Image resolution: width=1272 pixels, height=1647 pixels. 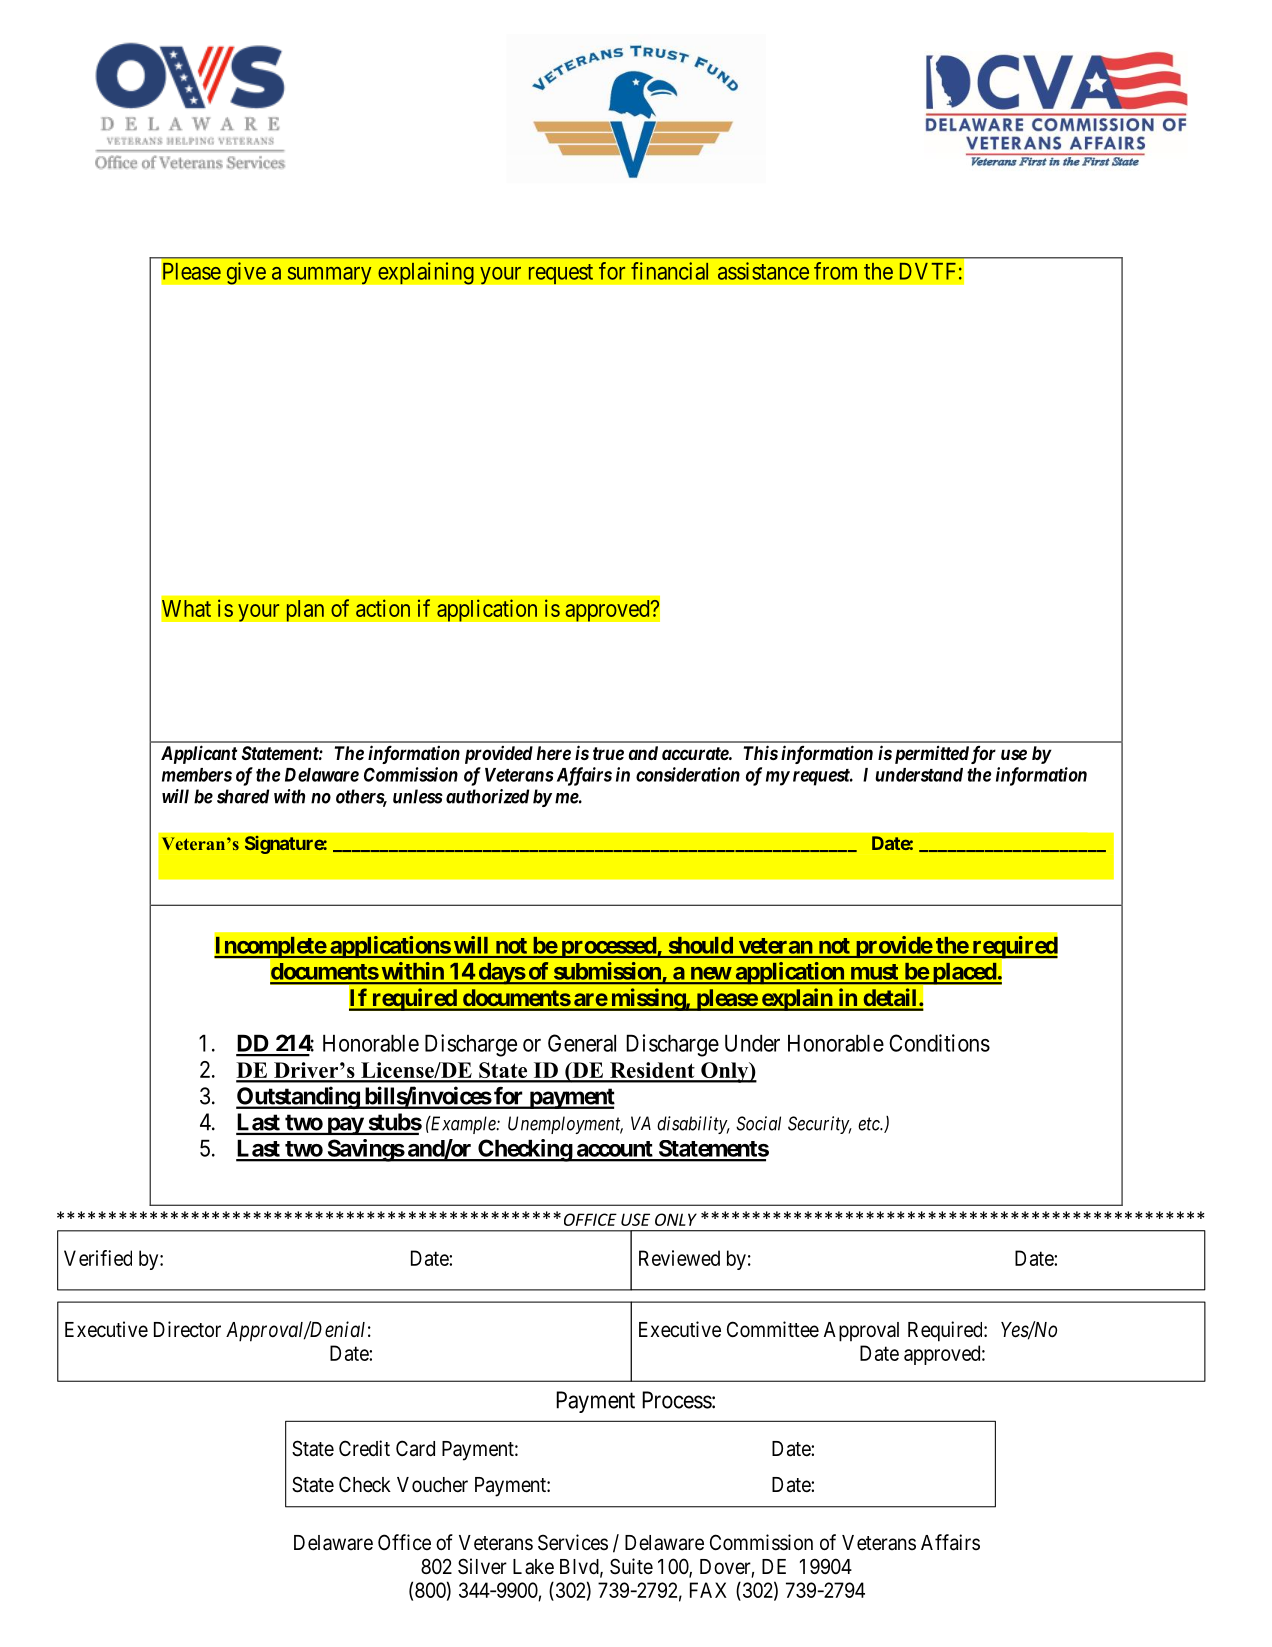 I want to click on Credit, so click(x=364, y=1448).
